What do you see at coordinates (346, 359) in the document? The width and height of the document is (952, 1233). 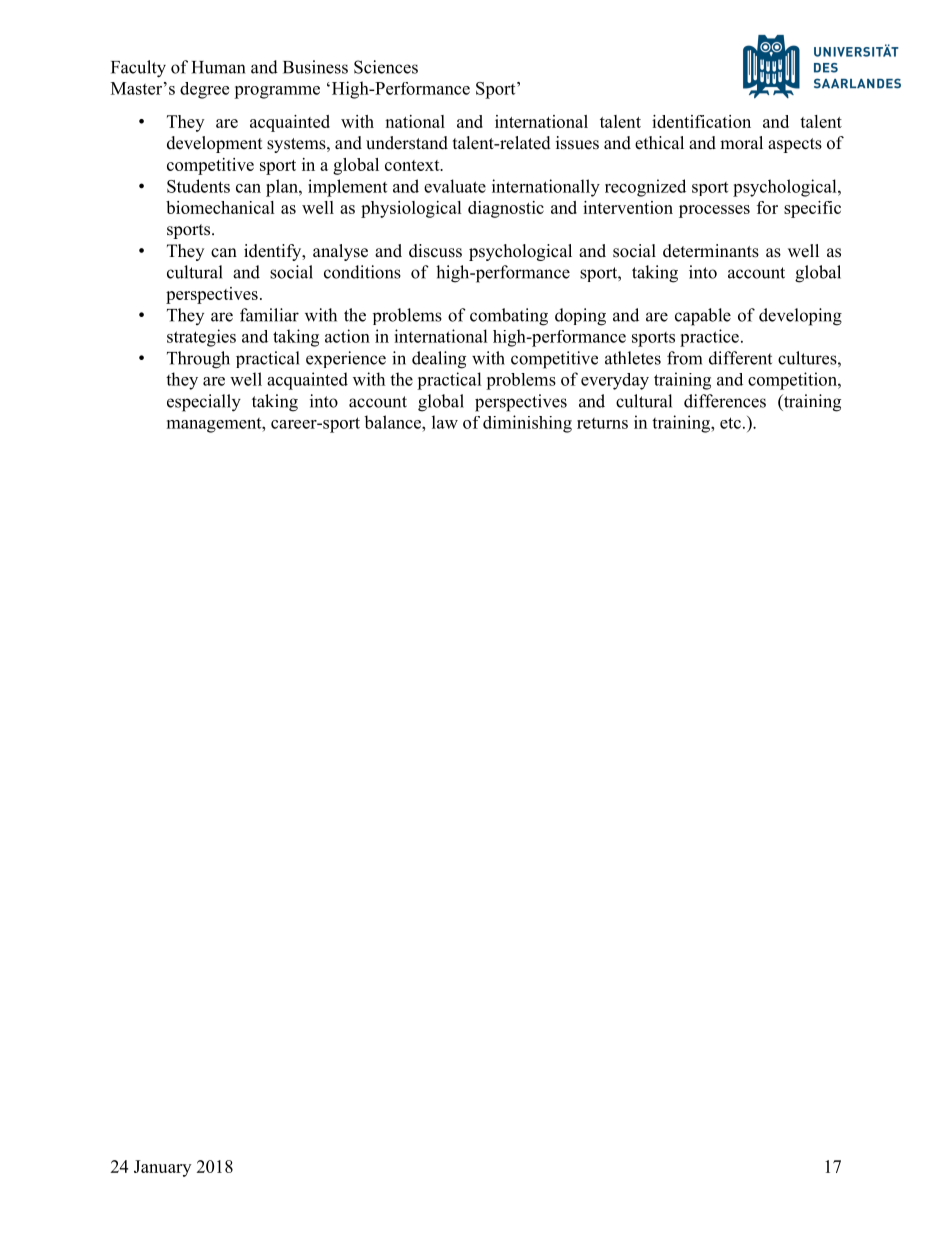 I see `experience` at bounding box center [346, 359].
